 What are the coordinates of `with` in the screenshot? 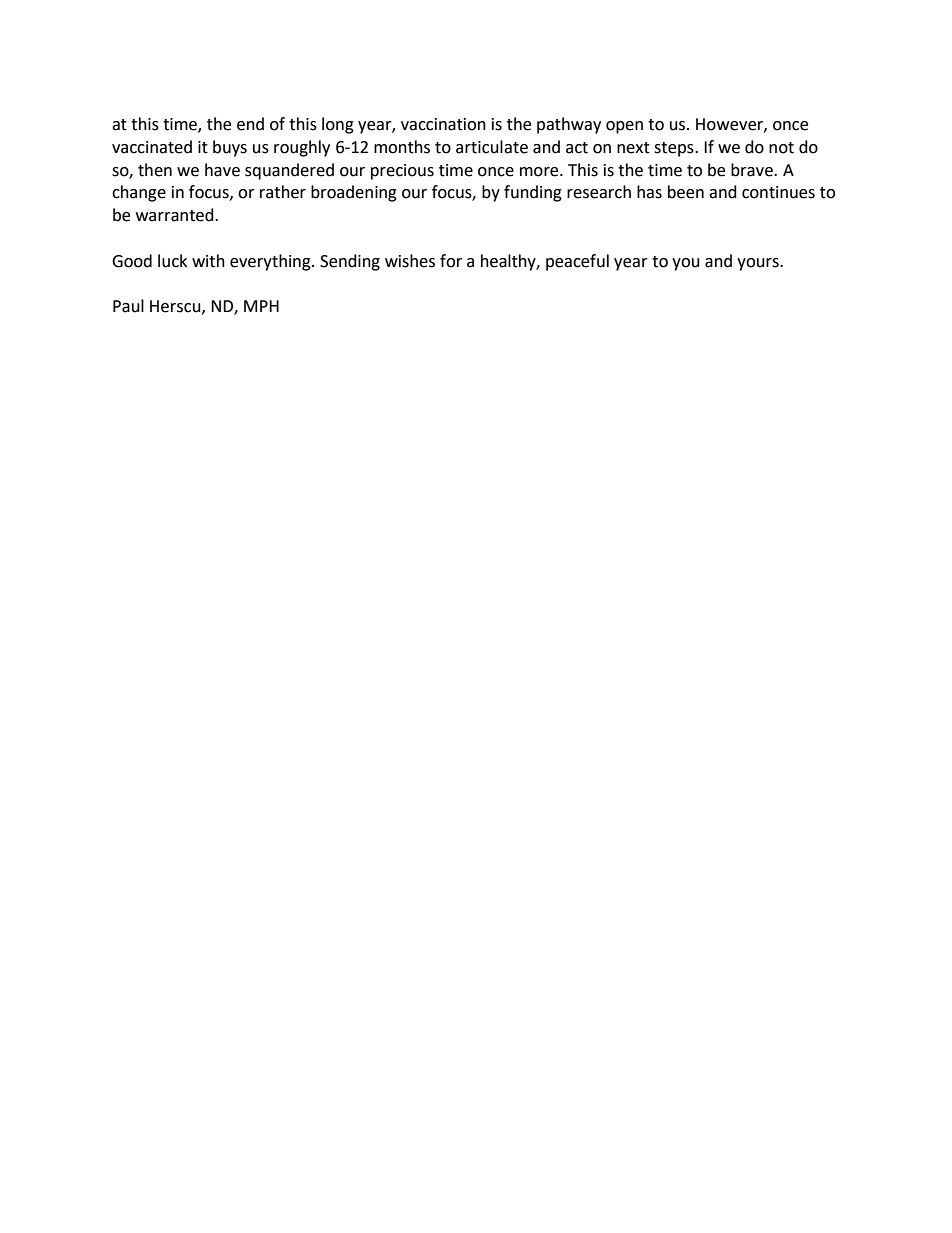 It's located at (208, 261).
